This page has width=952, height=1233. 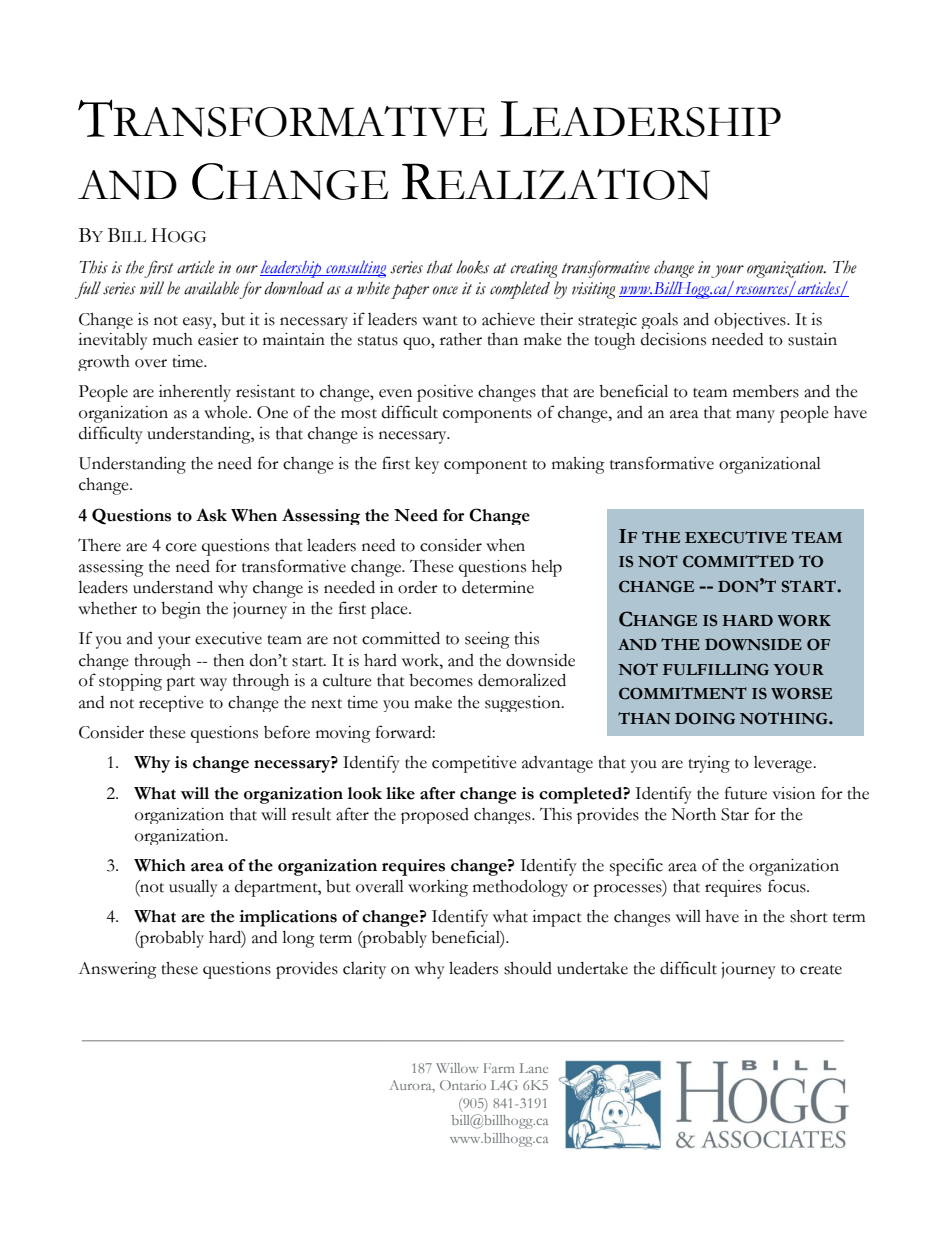 I want to click on Ontario, so click(x=463, y=1085).
